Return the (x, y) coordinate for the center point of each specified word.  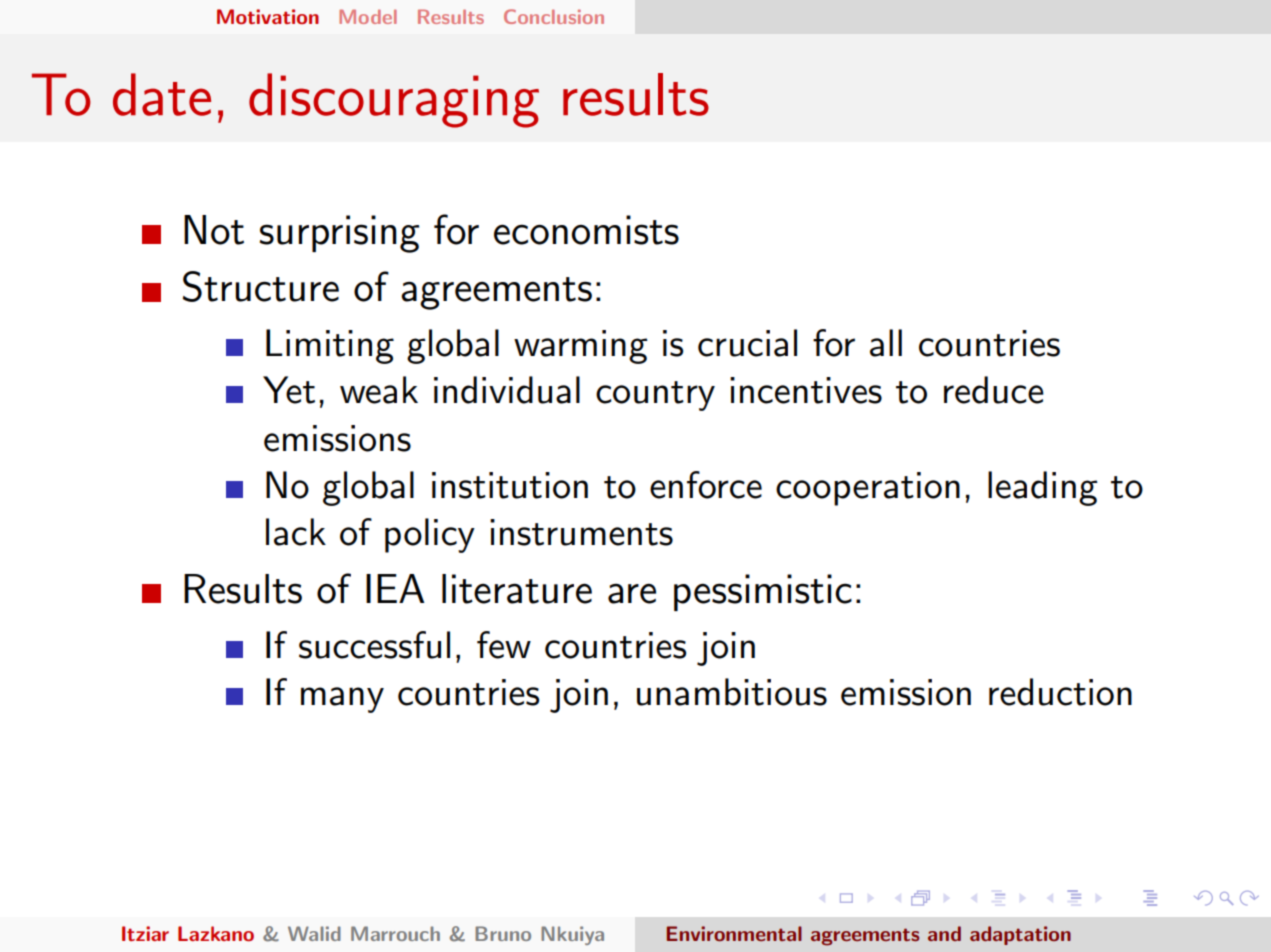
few (504, 645)
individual (507, 390)
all (886, 343)
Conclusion (554, 16)
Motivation (268, 16)
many (342, 700)
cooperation (868, 489)
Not (214, 230)
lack (296, 532)
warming (581, 347)
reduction (1060, 692)
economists (586, 230)
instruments (581, 532)
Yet (289, 390)
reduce (994, 390)
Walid (314, 933)
